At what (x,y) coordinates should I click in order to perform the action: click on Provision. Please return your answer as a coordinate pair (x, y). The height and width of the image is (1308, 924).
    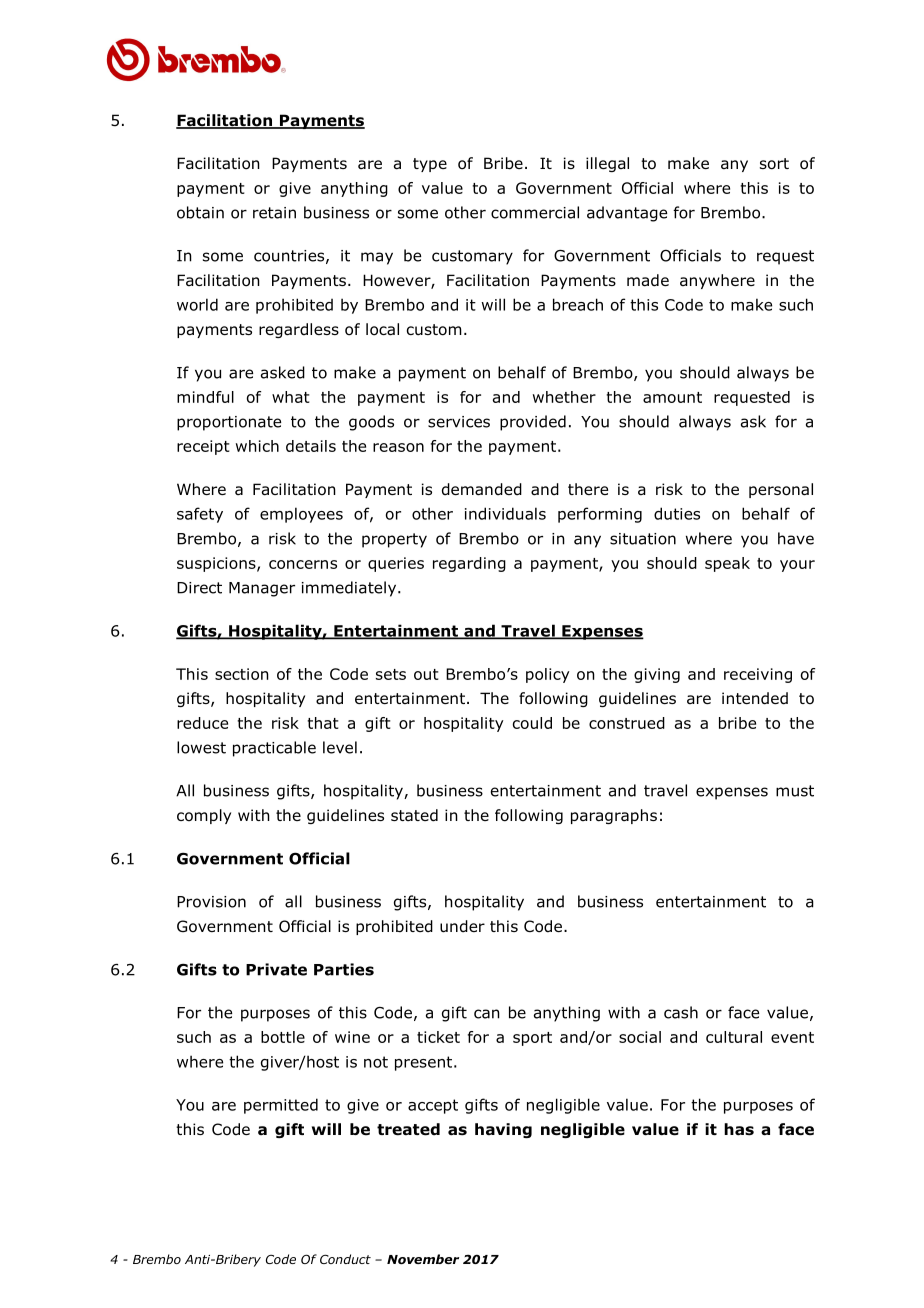
    Looking at the image, I should click on (211, 902).
